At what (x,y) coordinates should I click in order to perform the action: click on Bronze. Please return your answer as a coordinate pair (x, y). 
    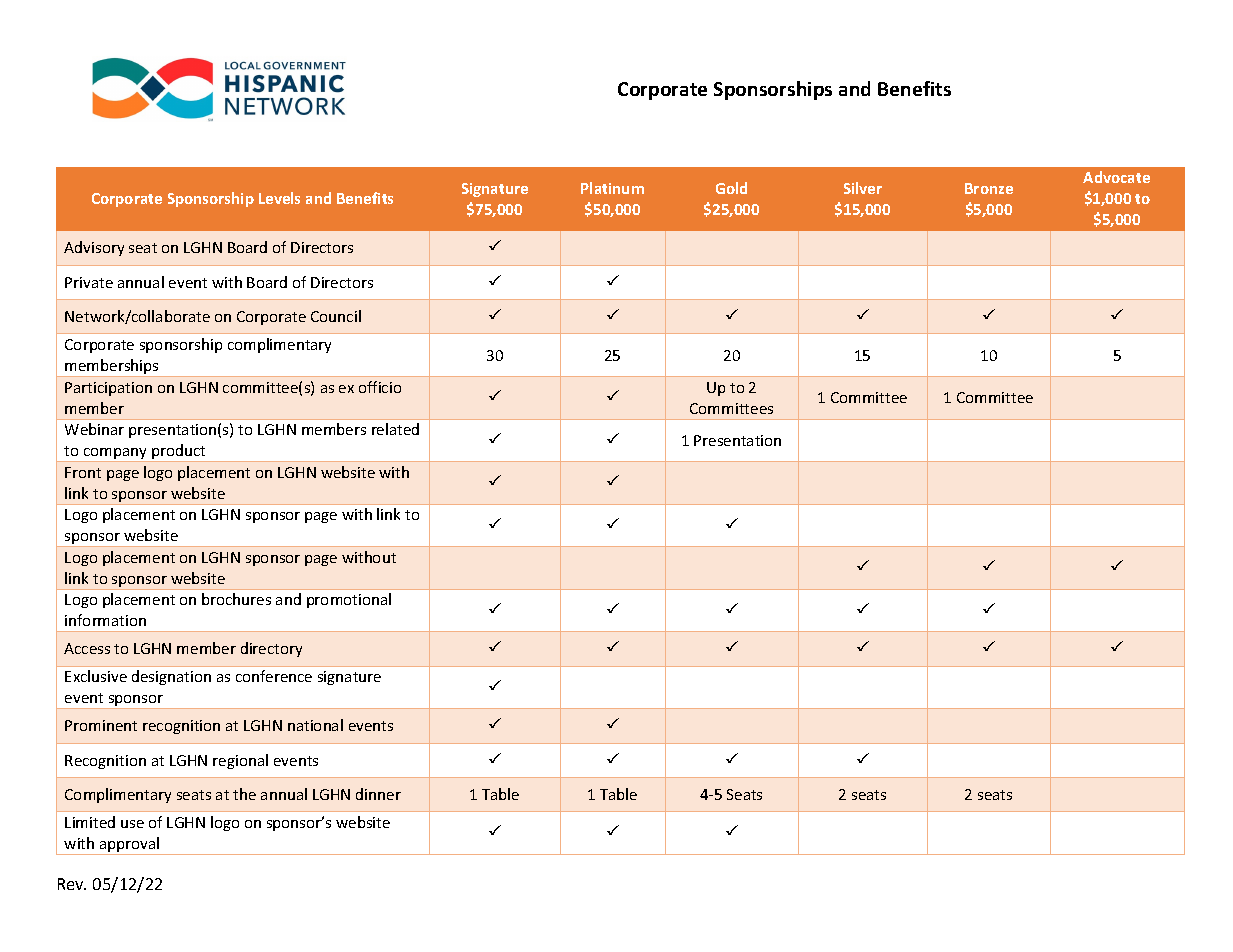
    Looking at the image, I should click on (989, 188).
